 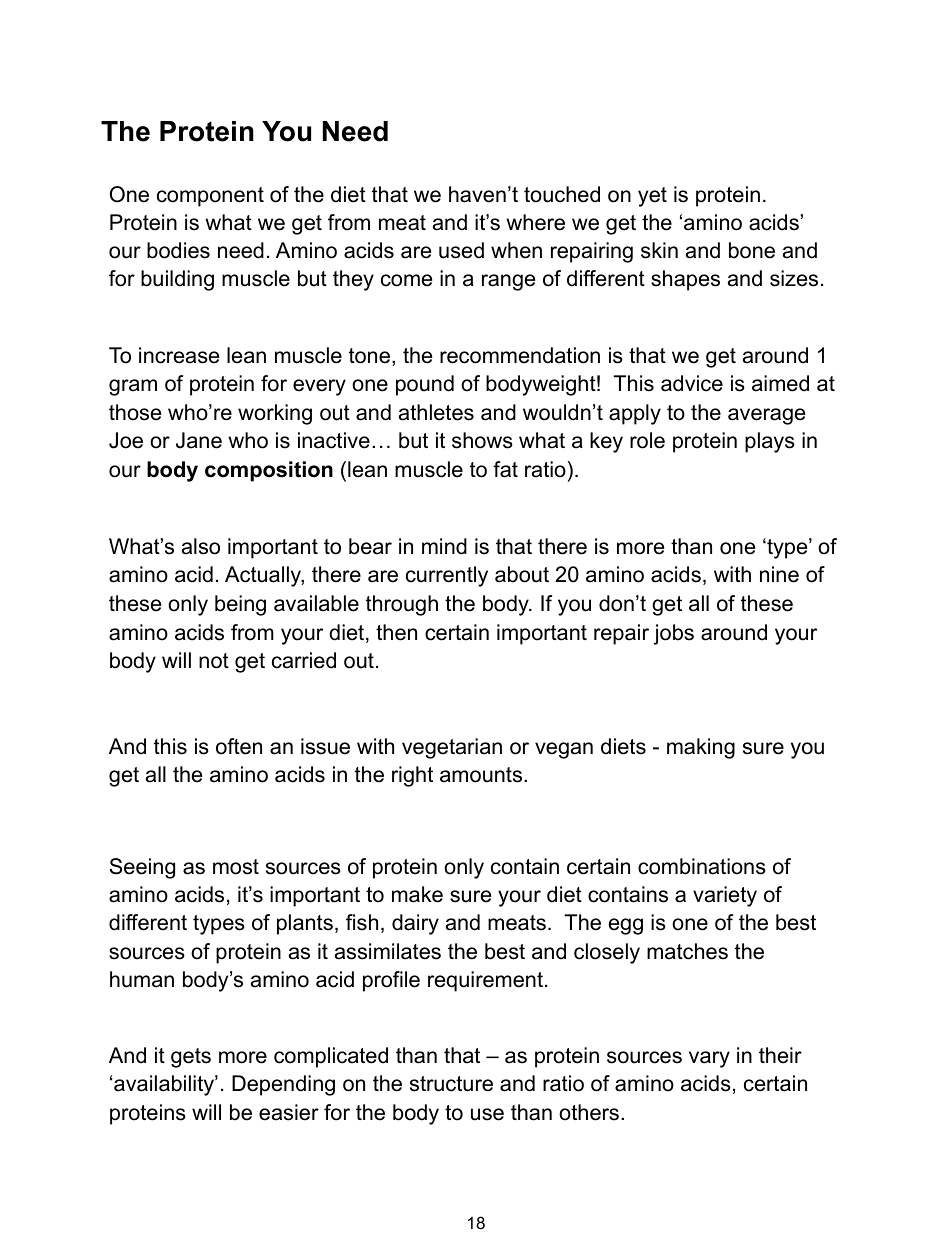 I want to click on component, so click(x=210, y=197).
